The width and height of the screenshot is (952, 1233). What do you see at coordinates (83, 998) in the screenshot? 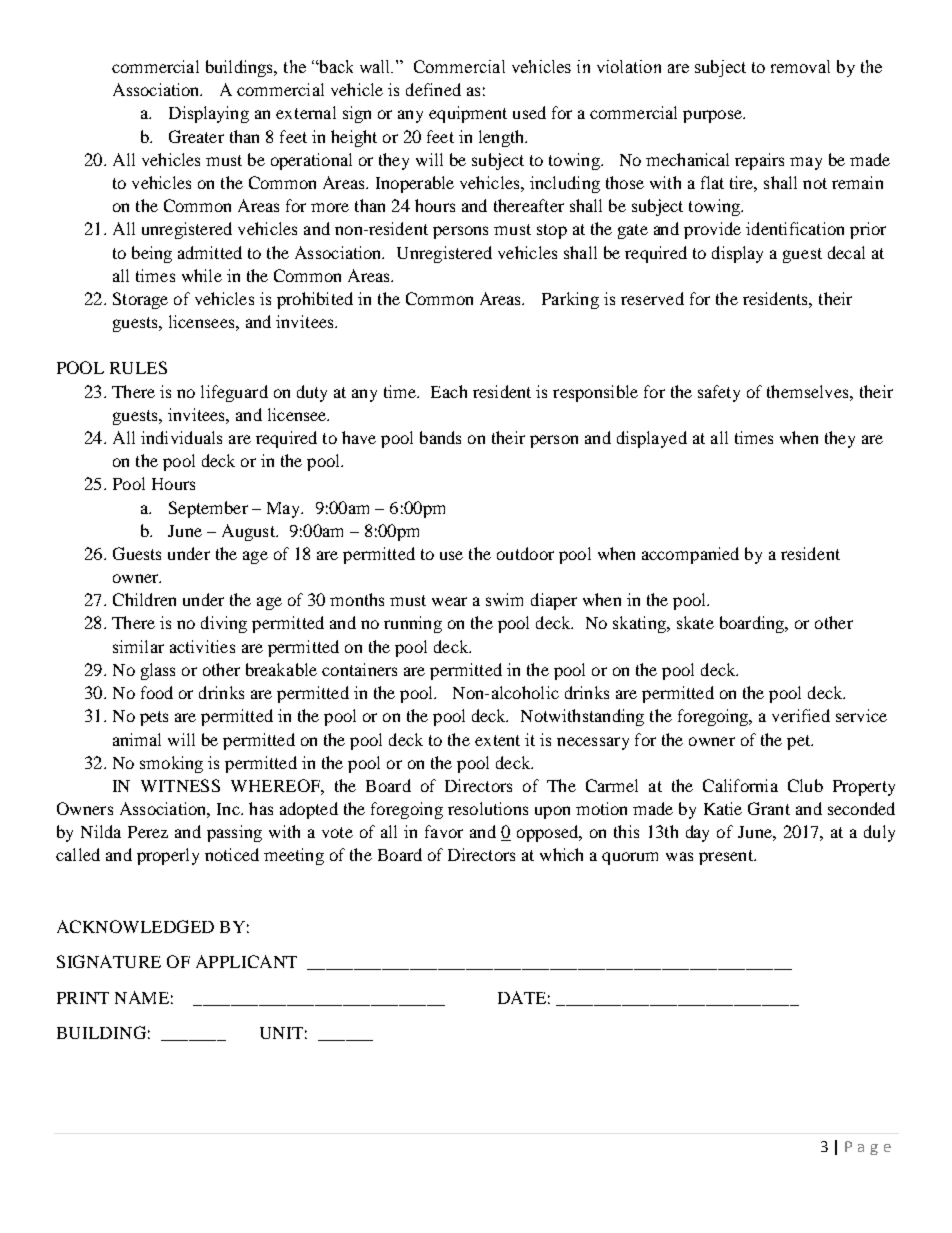
I see `PRINT` at bounding box center [83, 998].
